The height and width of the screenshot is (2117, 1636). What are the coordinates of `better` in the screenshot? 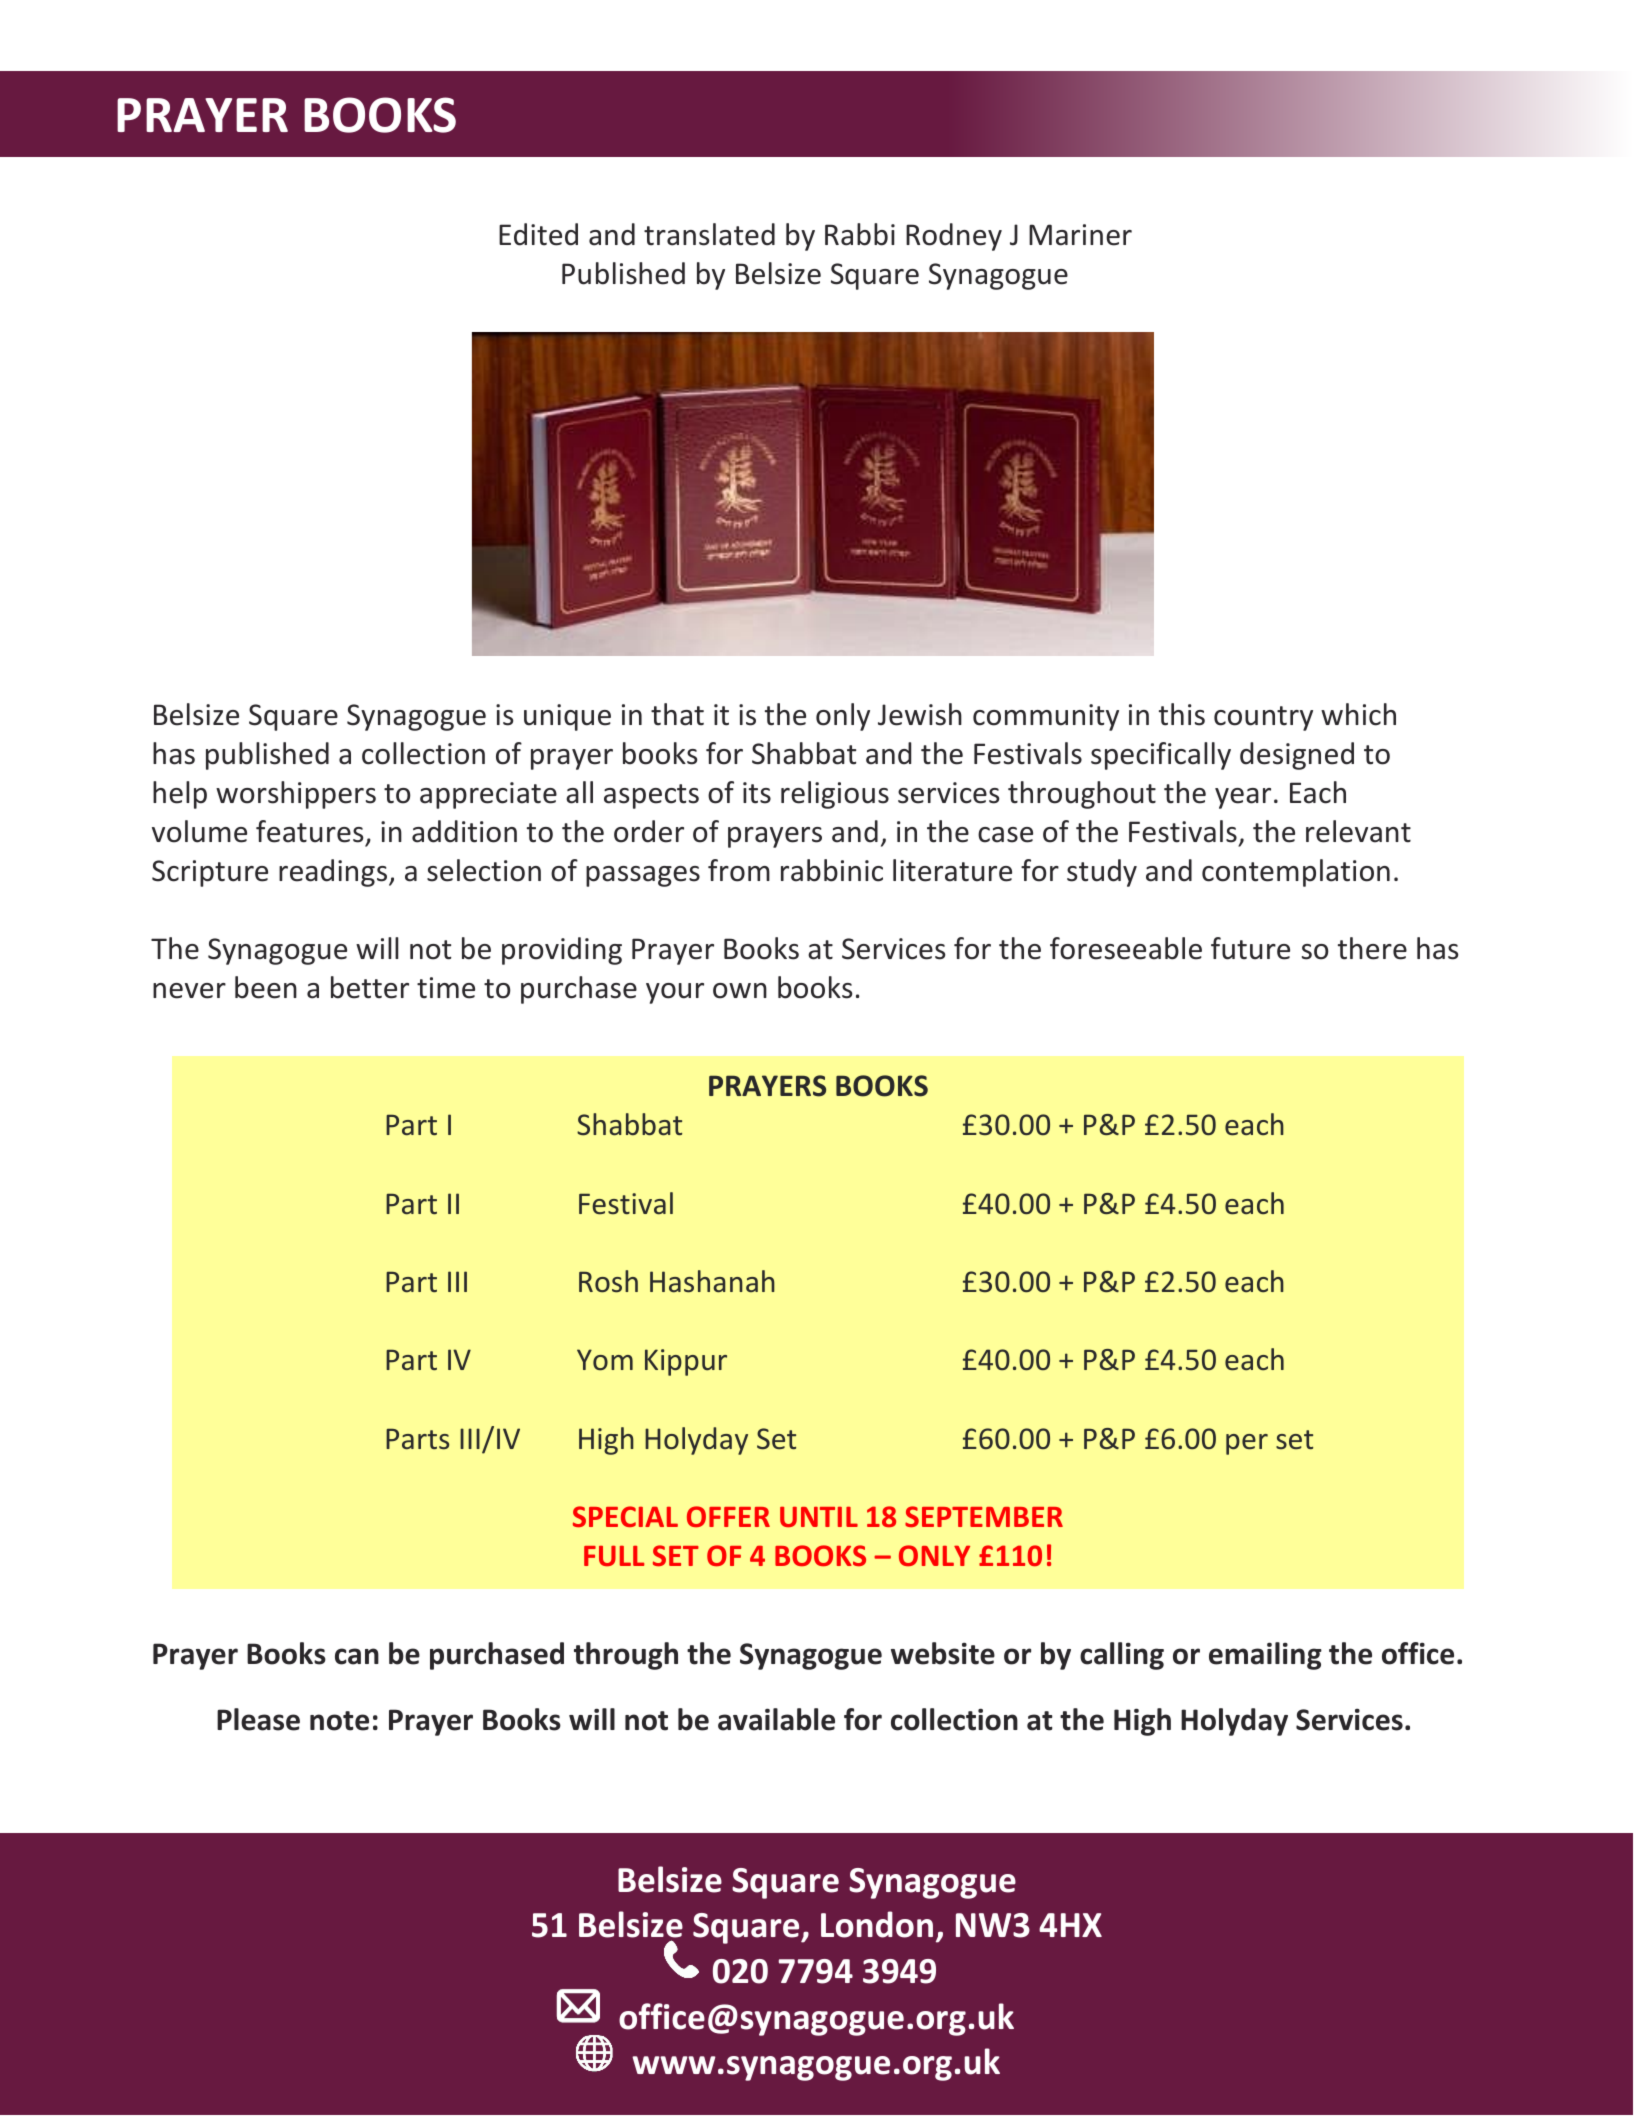 It's located at (370, 987).
